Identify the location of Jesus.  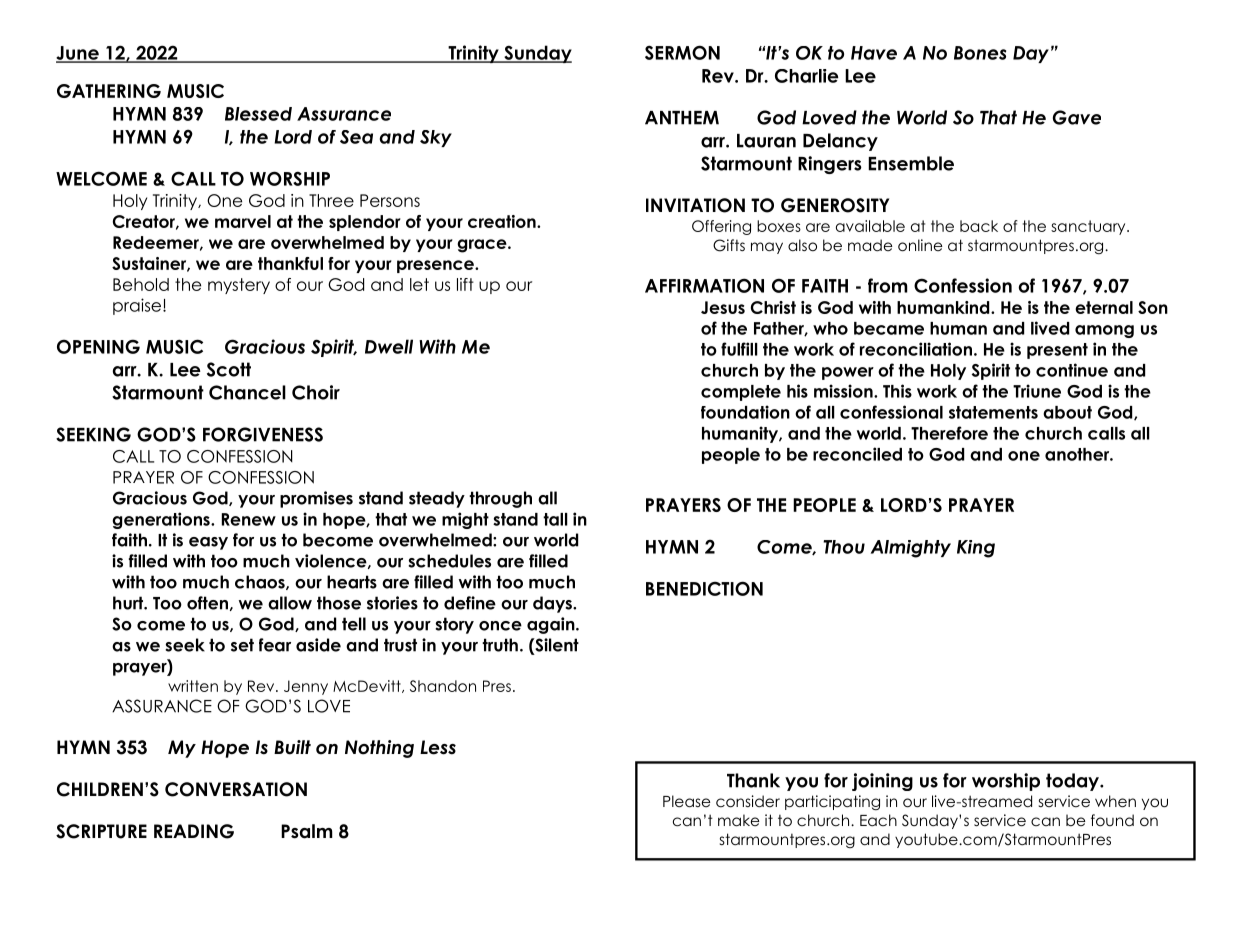
(723, 307).
